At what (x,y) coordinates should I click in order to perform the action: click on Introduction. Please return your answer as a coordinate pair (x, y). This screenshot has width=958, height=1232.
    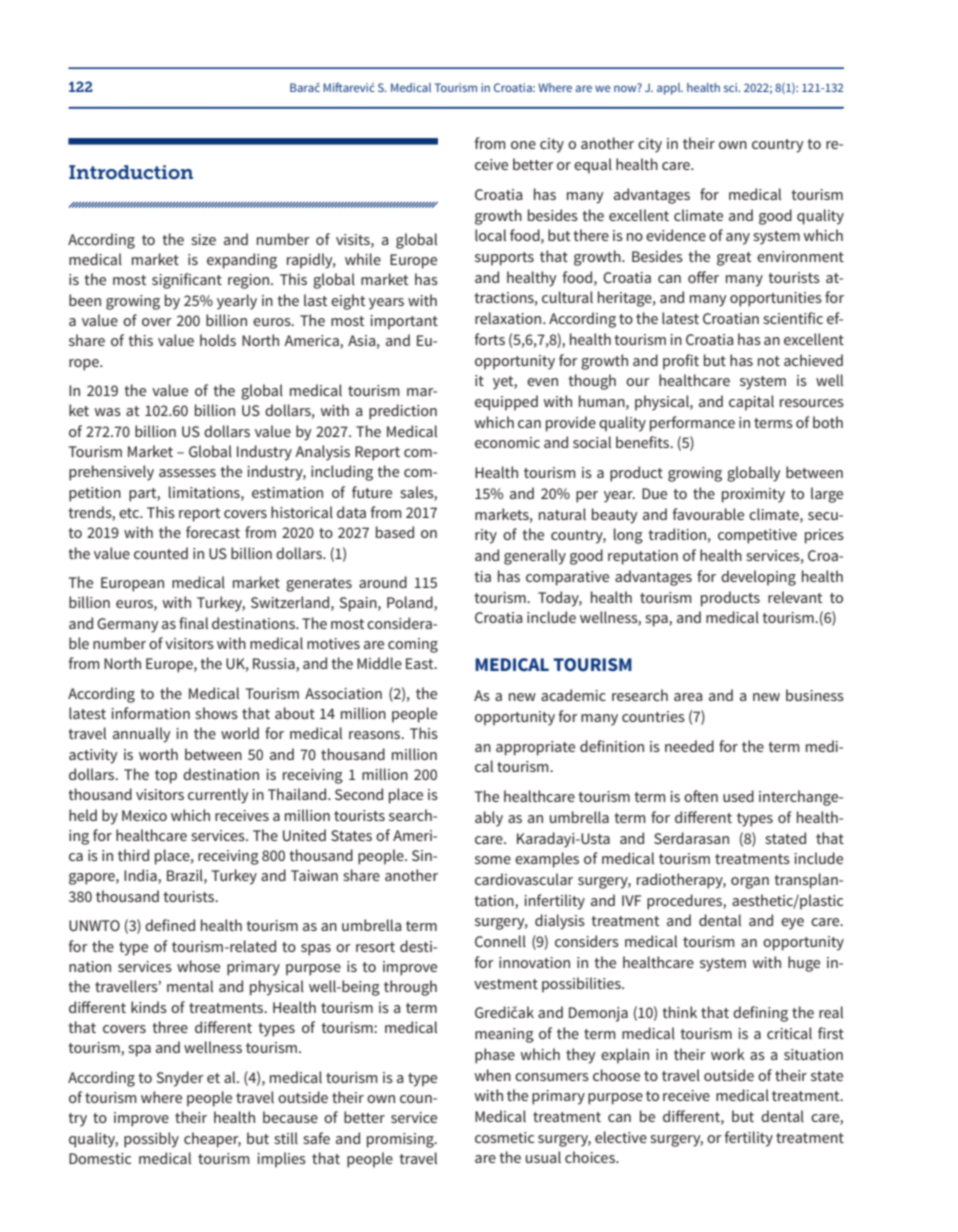
    Looking at the image, I should click on (131, 172).
